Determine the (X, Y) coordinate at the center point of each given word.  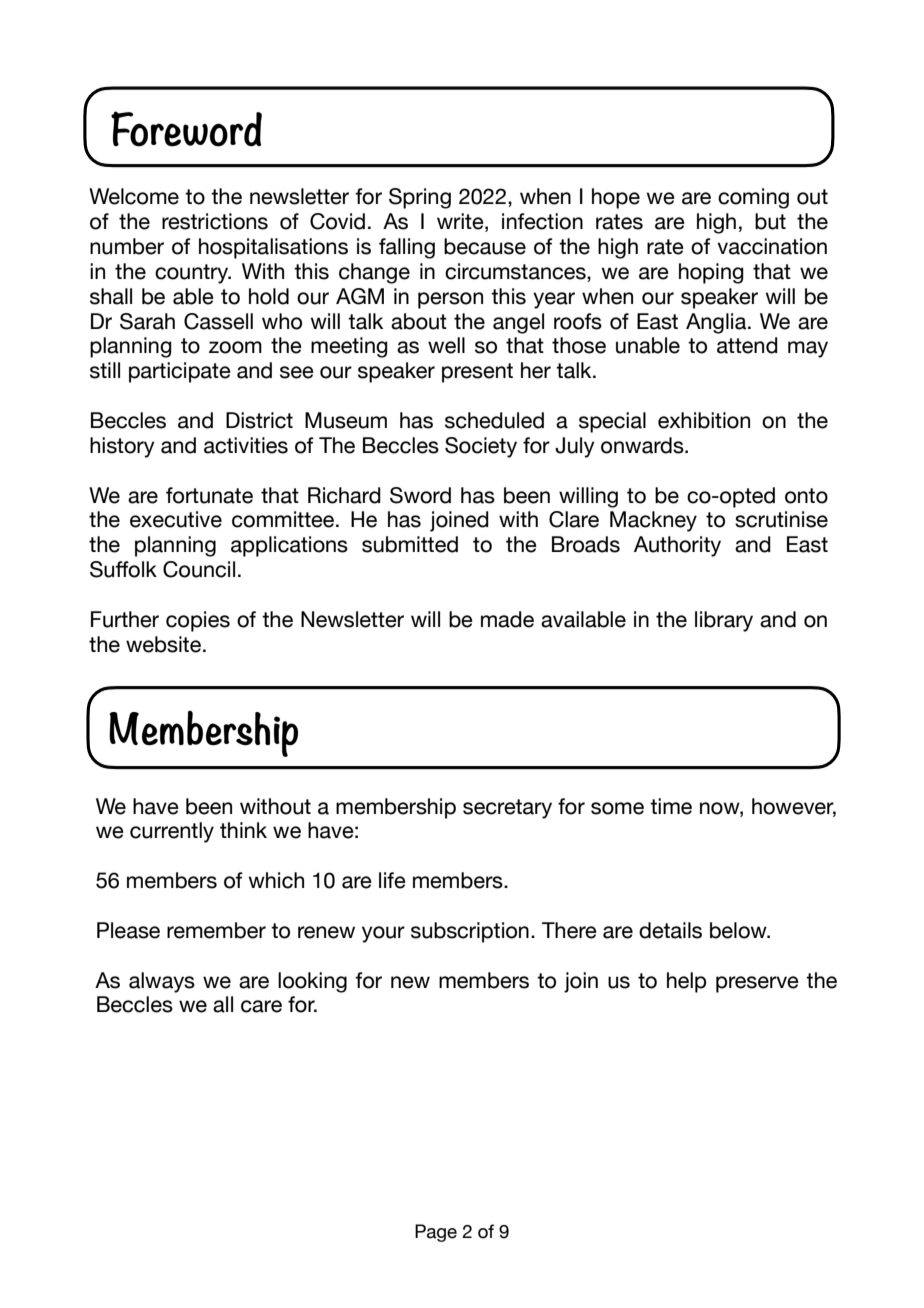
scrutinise (781, 519)
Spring (420, 198)
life (392, 880)
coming (753, 198)
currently (172, 832)
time (671, 806)
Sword (420, 495)
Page (436, 1233)
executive (176, 519)
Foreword (186, 129)
